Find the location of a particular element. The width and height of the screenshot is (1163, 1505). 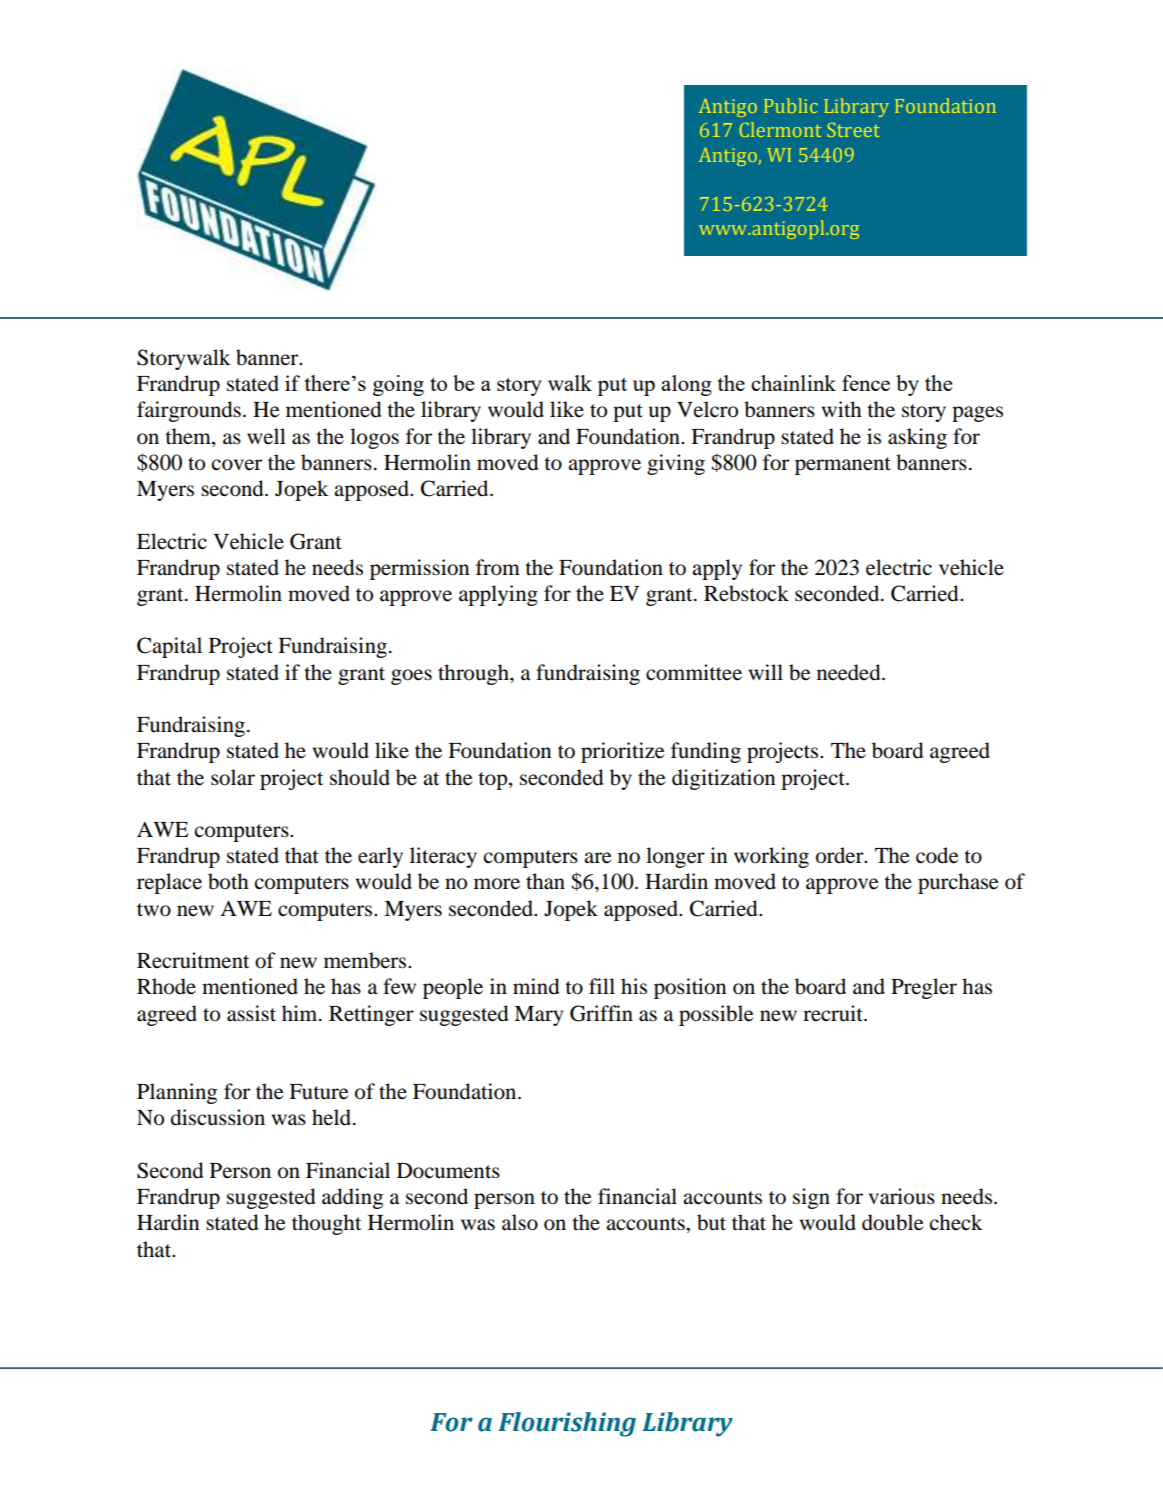

solar is located at coordinates (233, 777).
